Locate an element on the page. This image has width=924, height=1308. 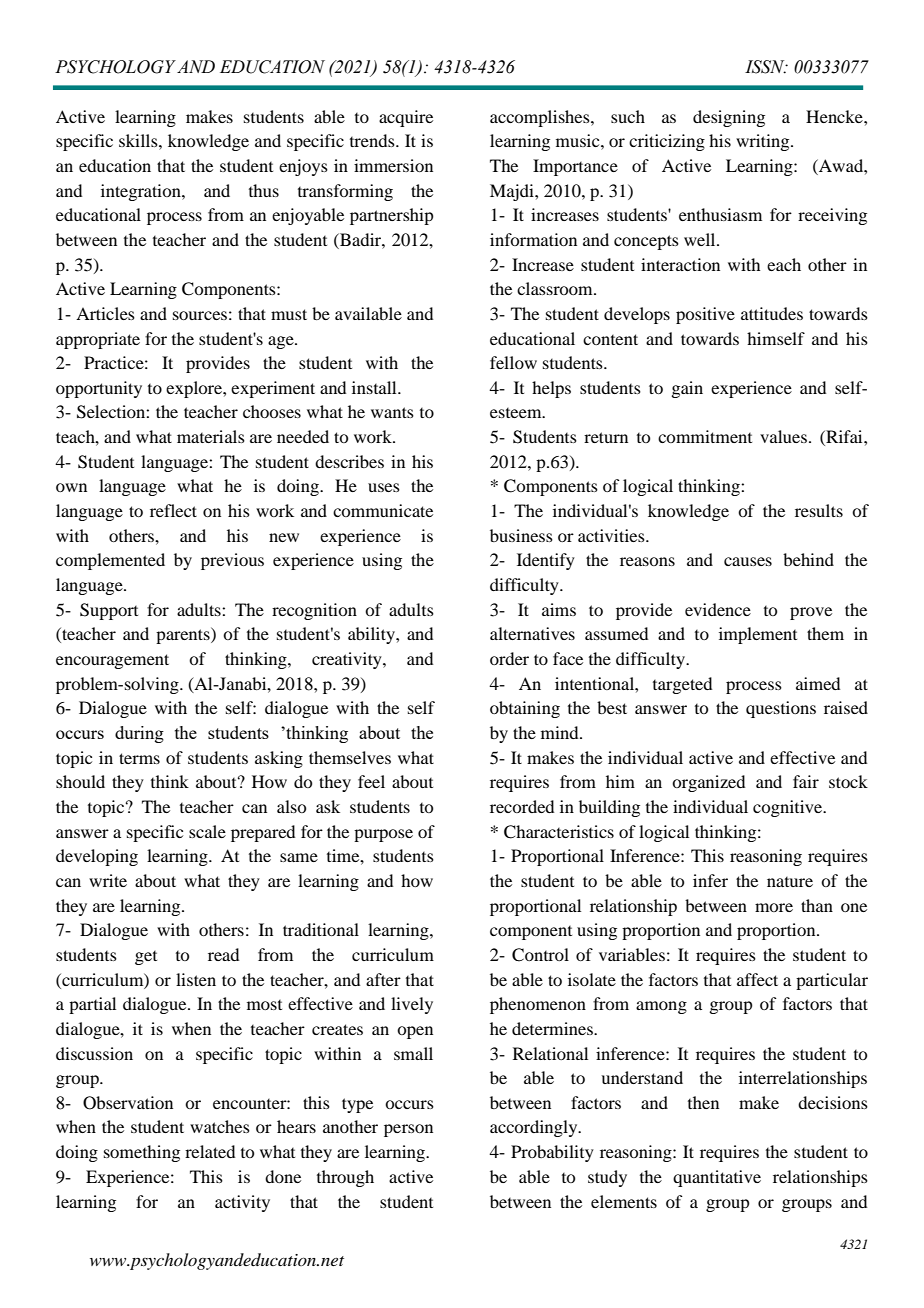
writing is located at coordinates (764, 142).
